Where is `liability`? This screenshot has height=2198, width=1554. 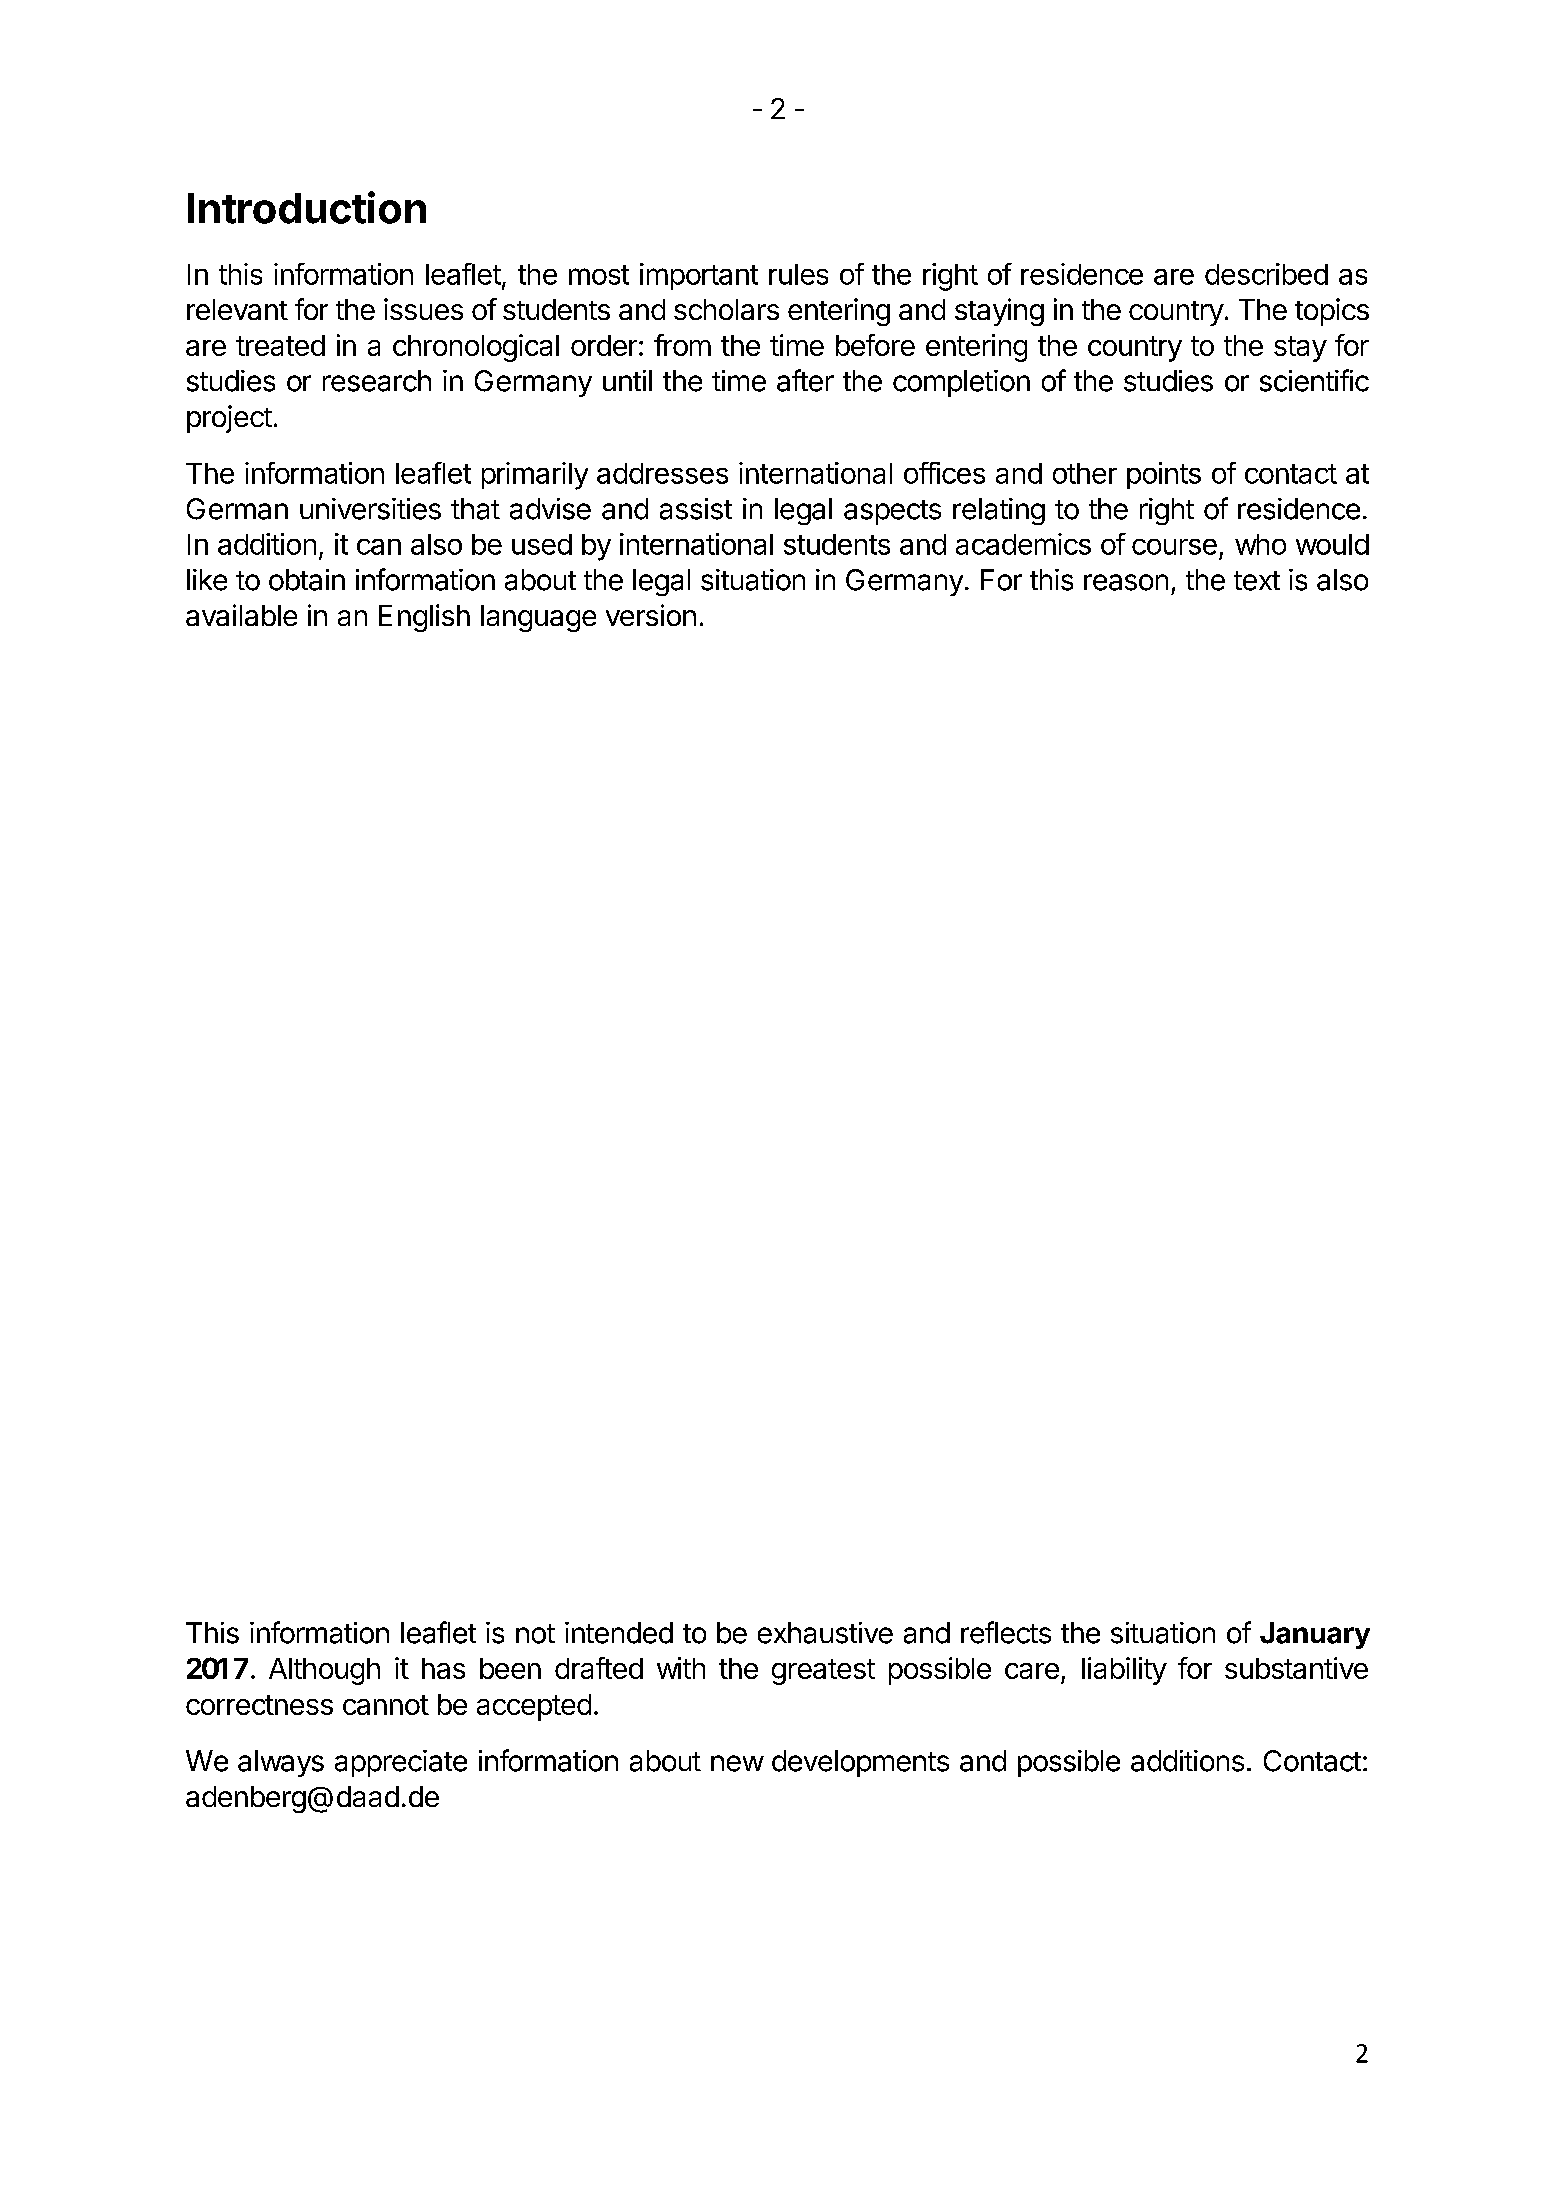 liability is located at coordinates (1124, 1671).
